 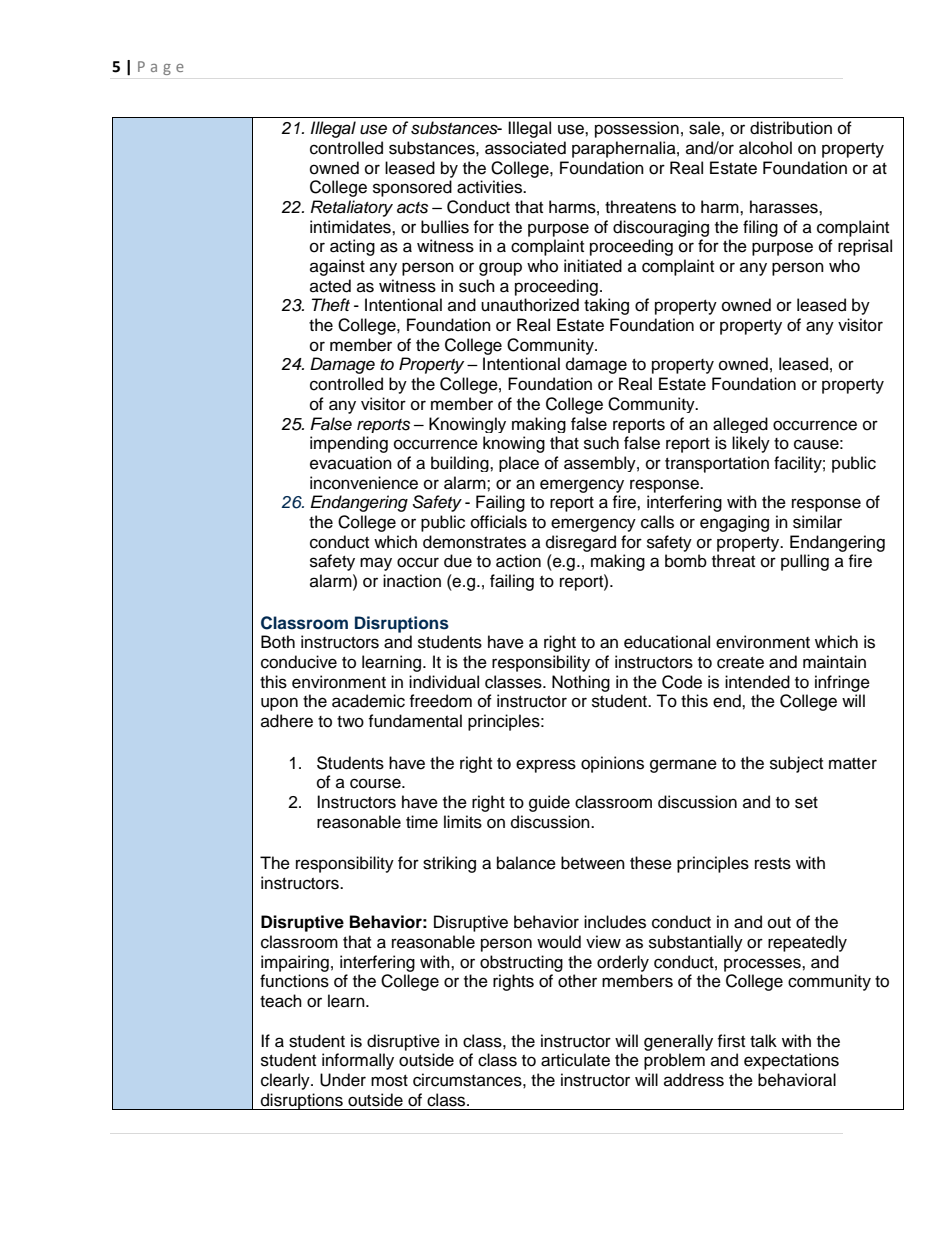 What do you see at coordinates (525, 148) in the screenshot?
I see `associated` at bounding box center [525, 148].
